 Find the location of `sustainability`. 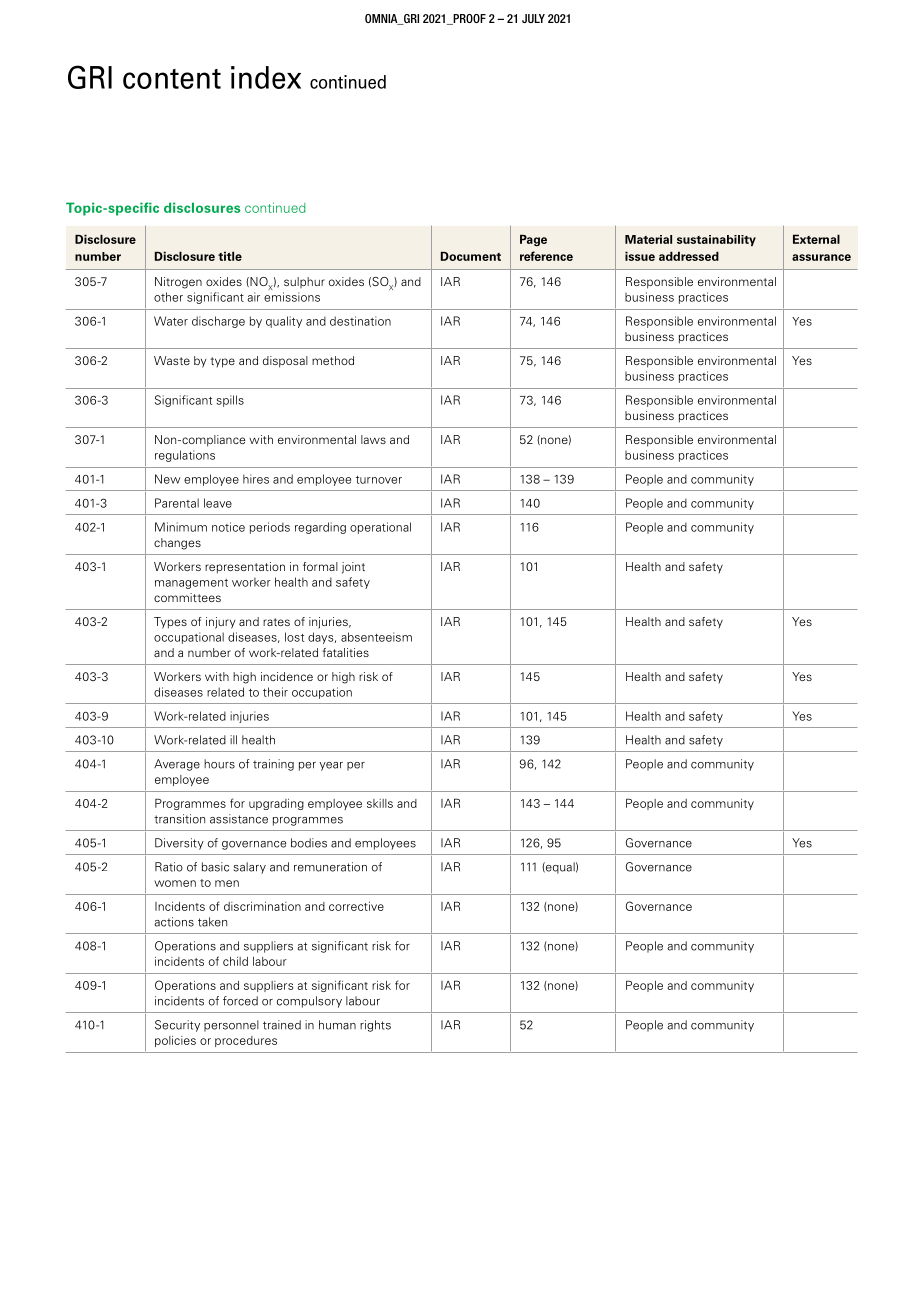

sustainability is located at coordinates (716, 240).
